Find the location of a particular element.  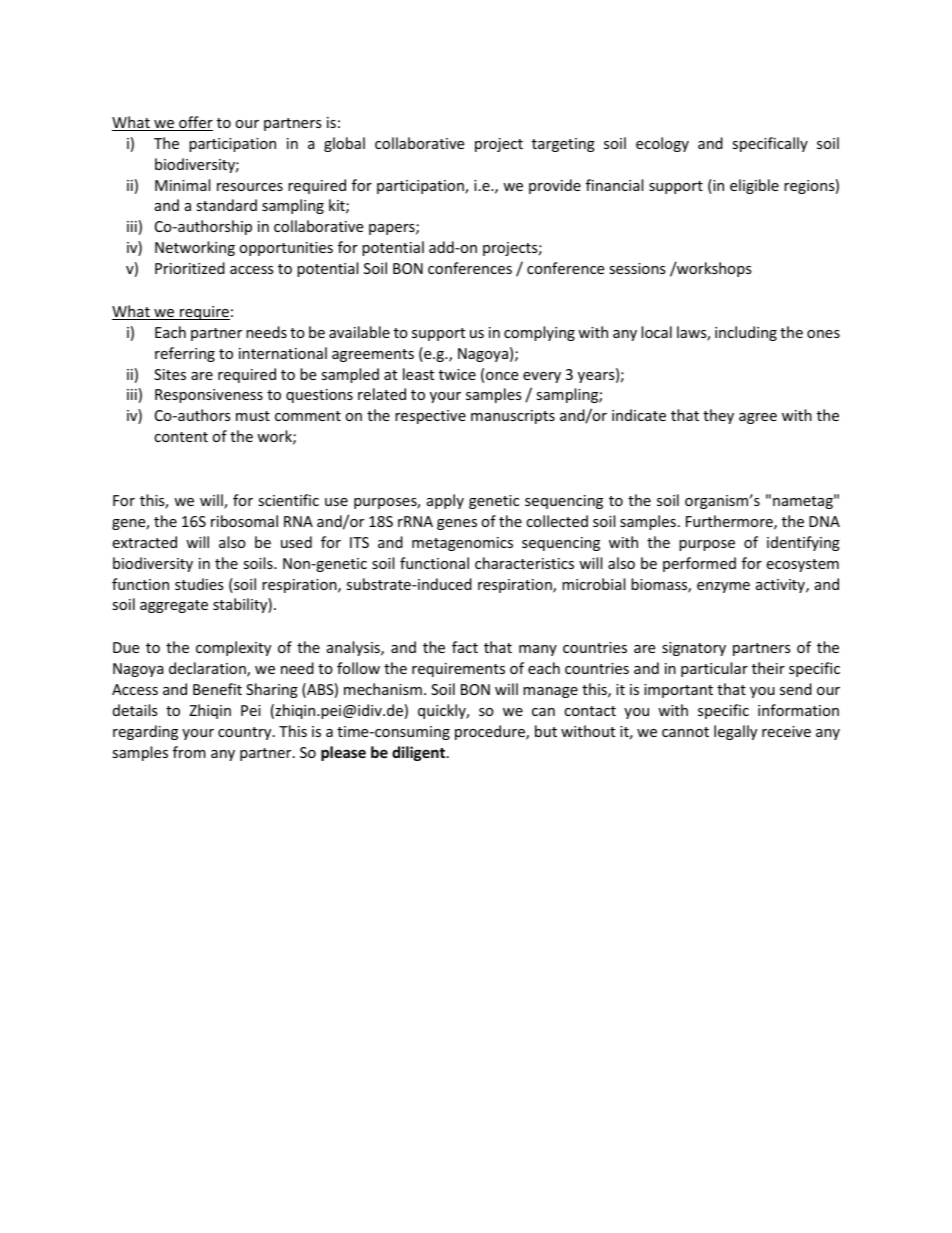

including is located at coordinates (746, 333).
